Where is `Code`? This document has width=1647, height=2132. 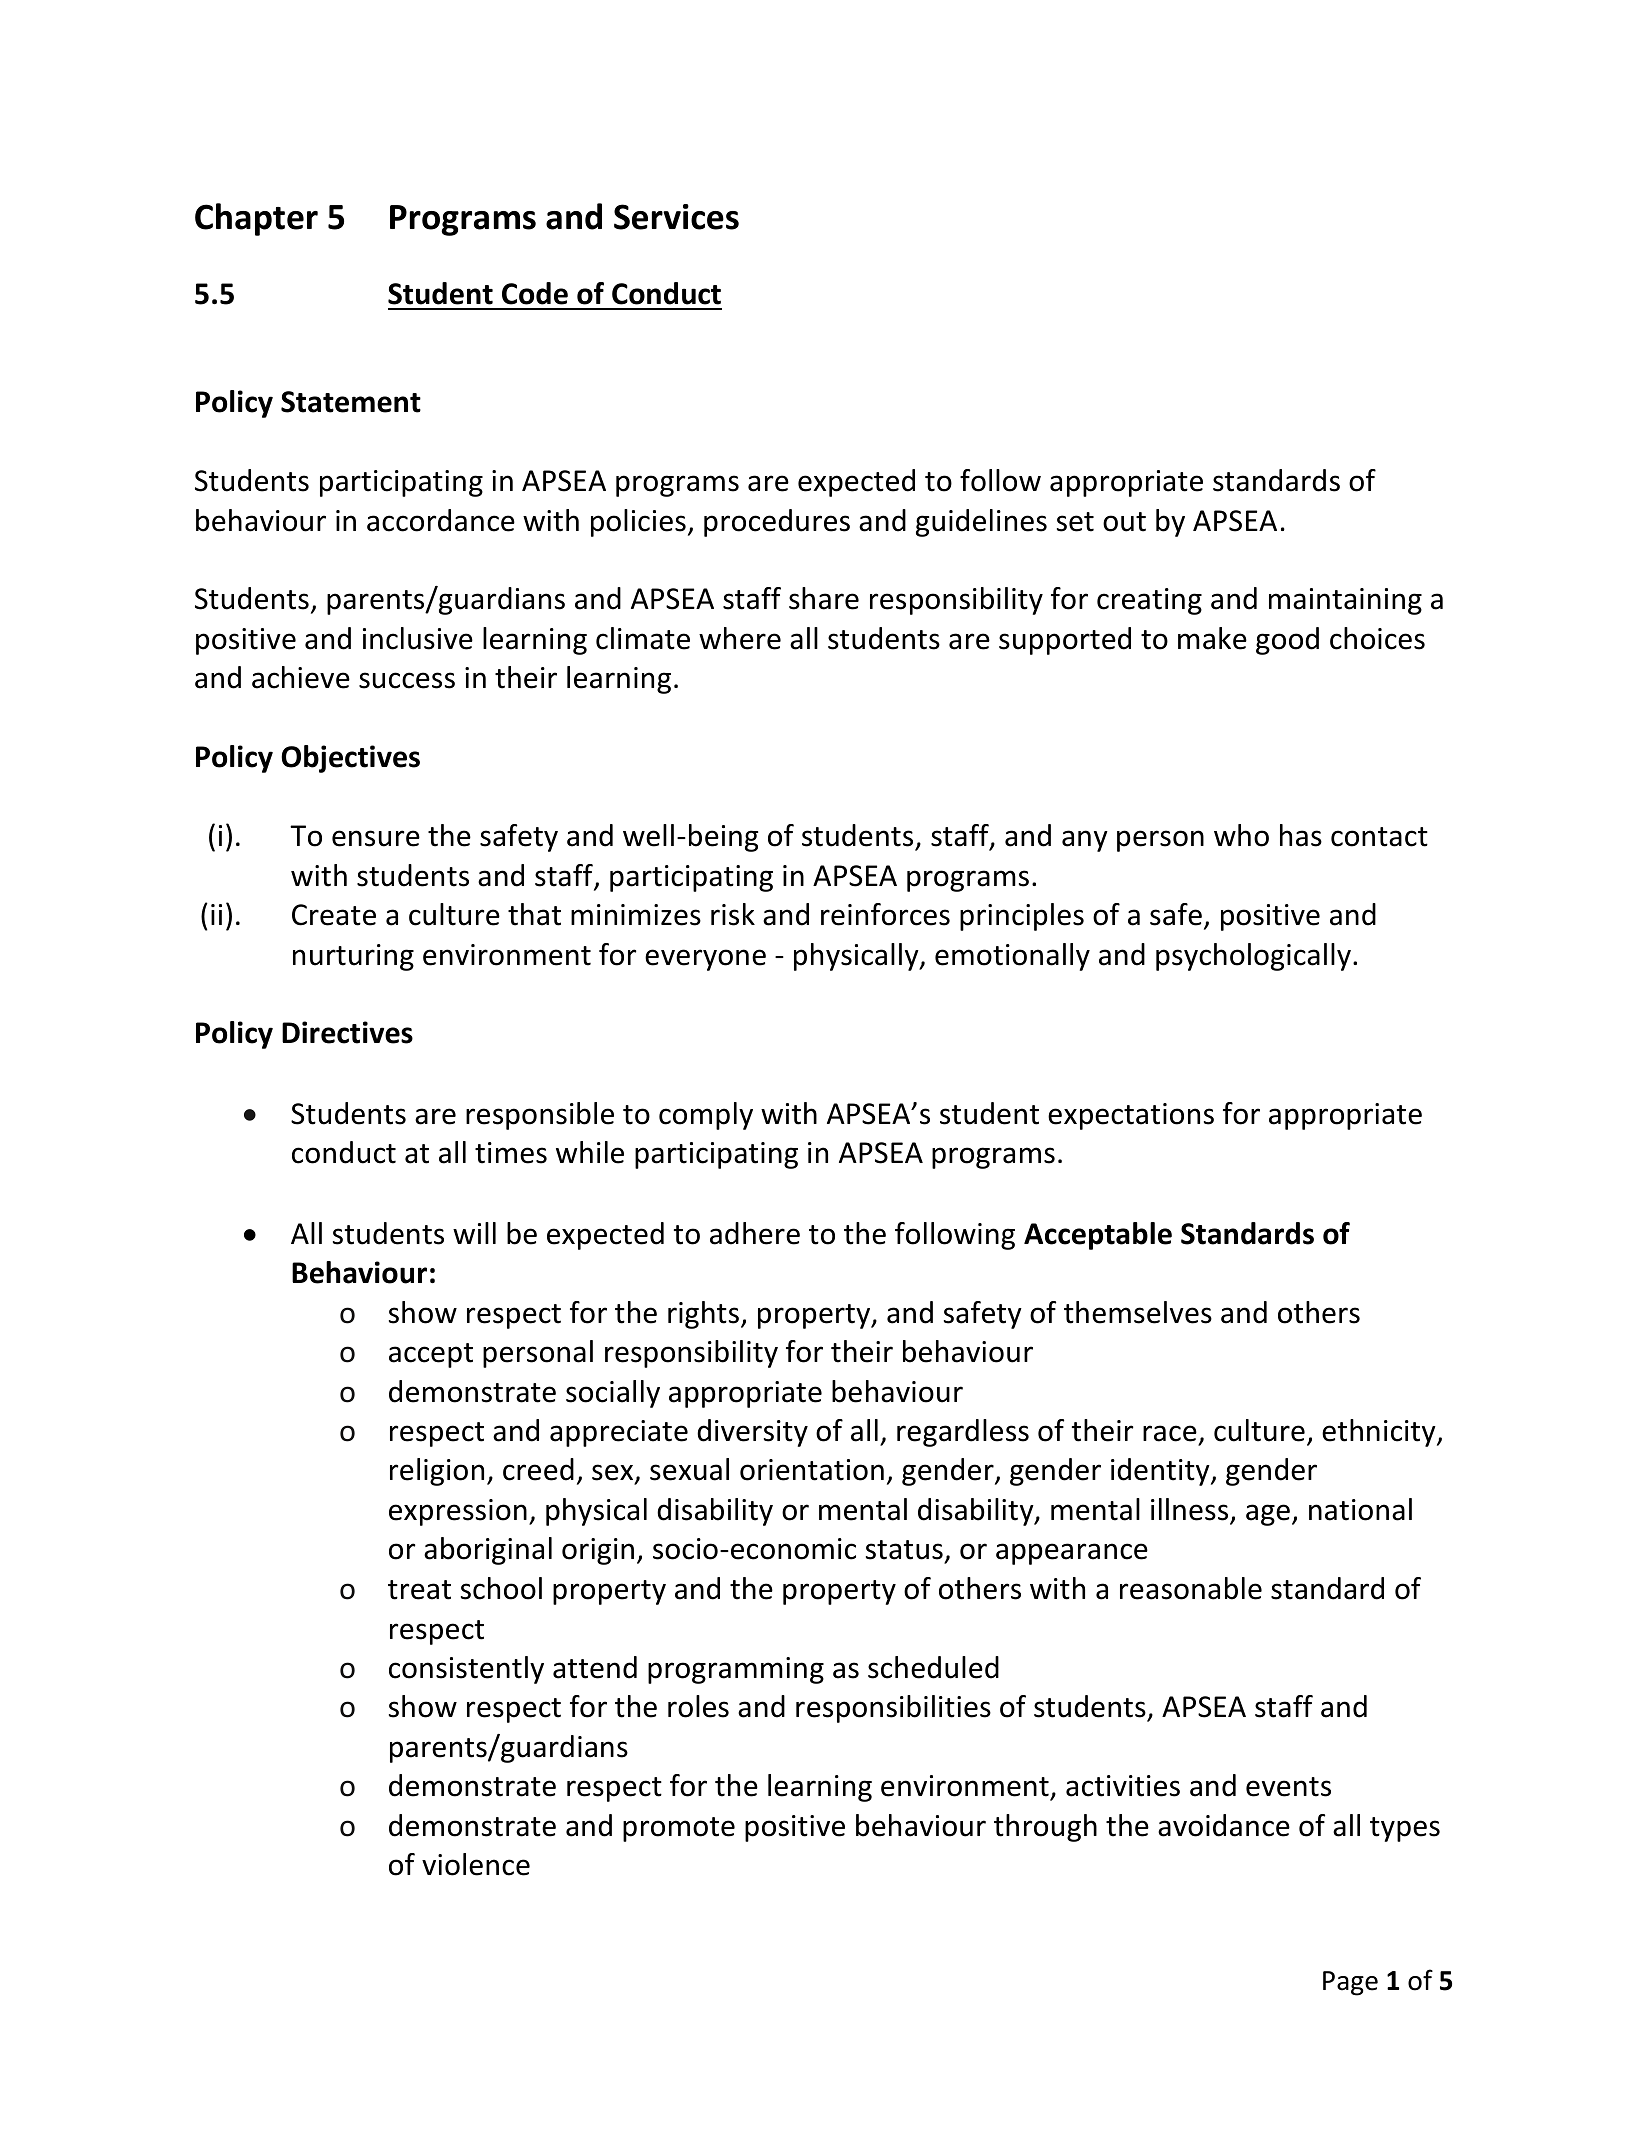 Code is located at coordinates (535, 293).
